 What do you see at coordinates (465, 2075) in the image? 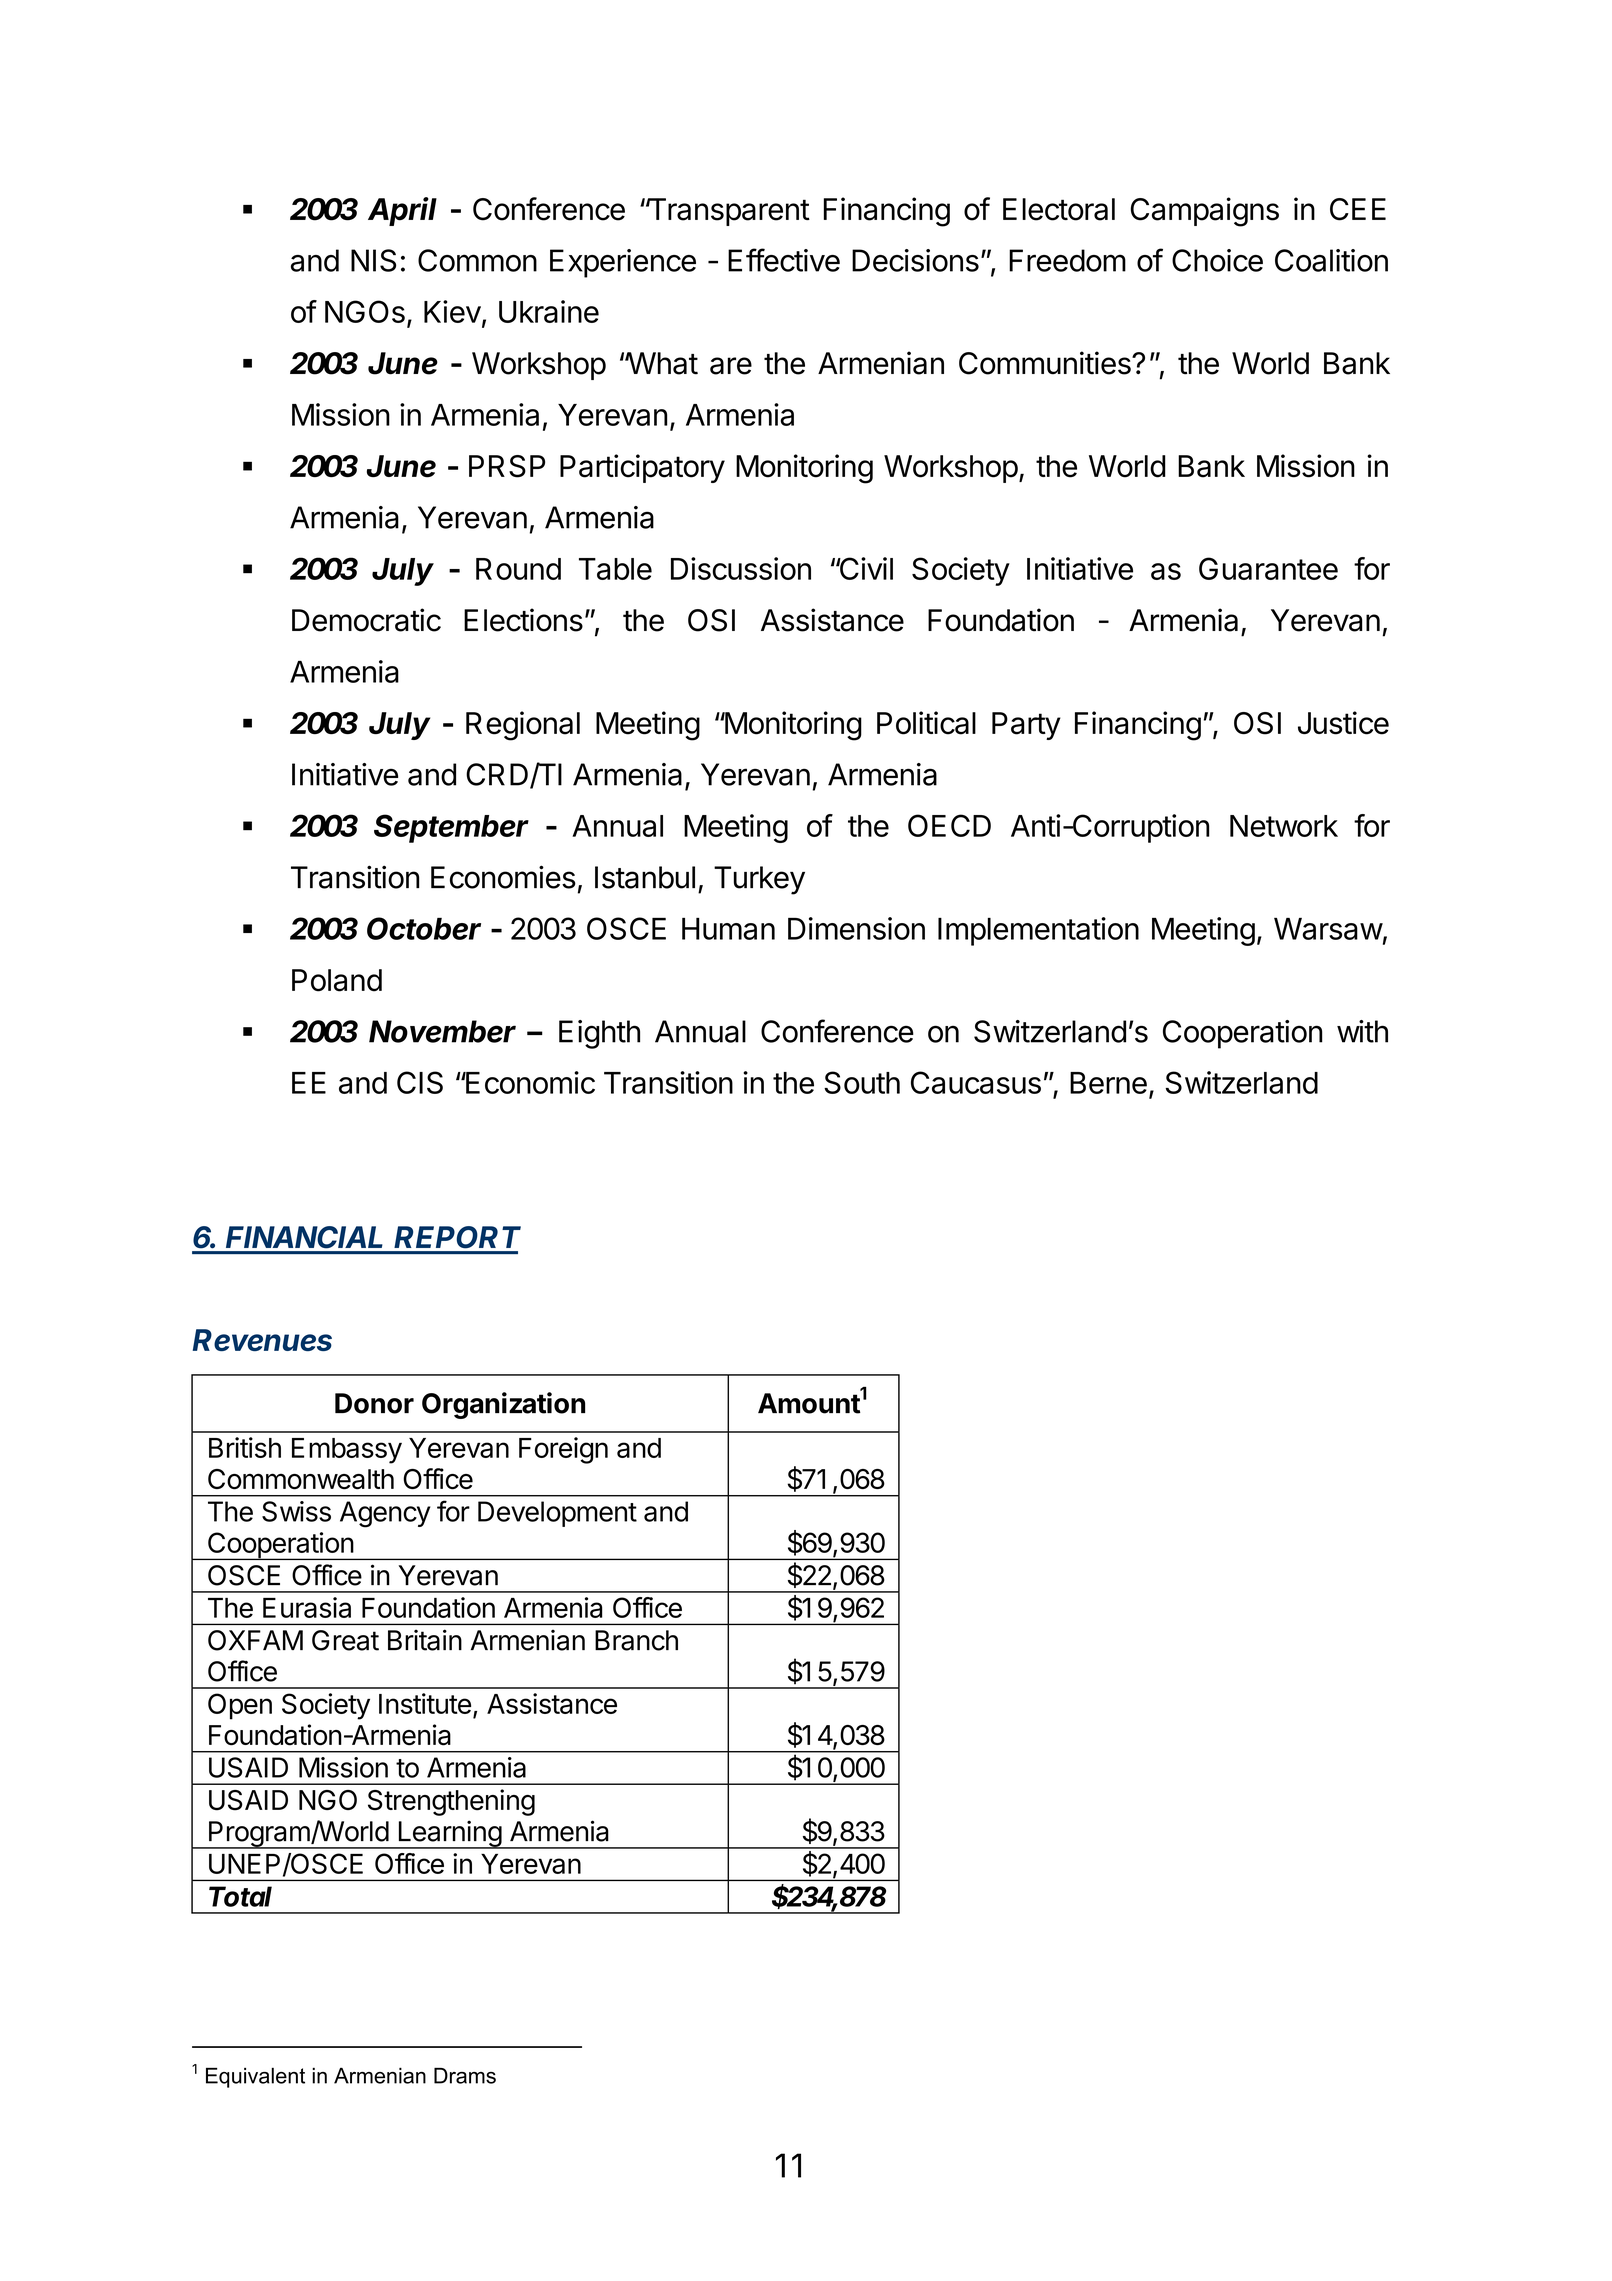
I see `Drams` at bounding box center [465, 2075].
